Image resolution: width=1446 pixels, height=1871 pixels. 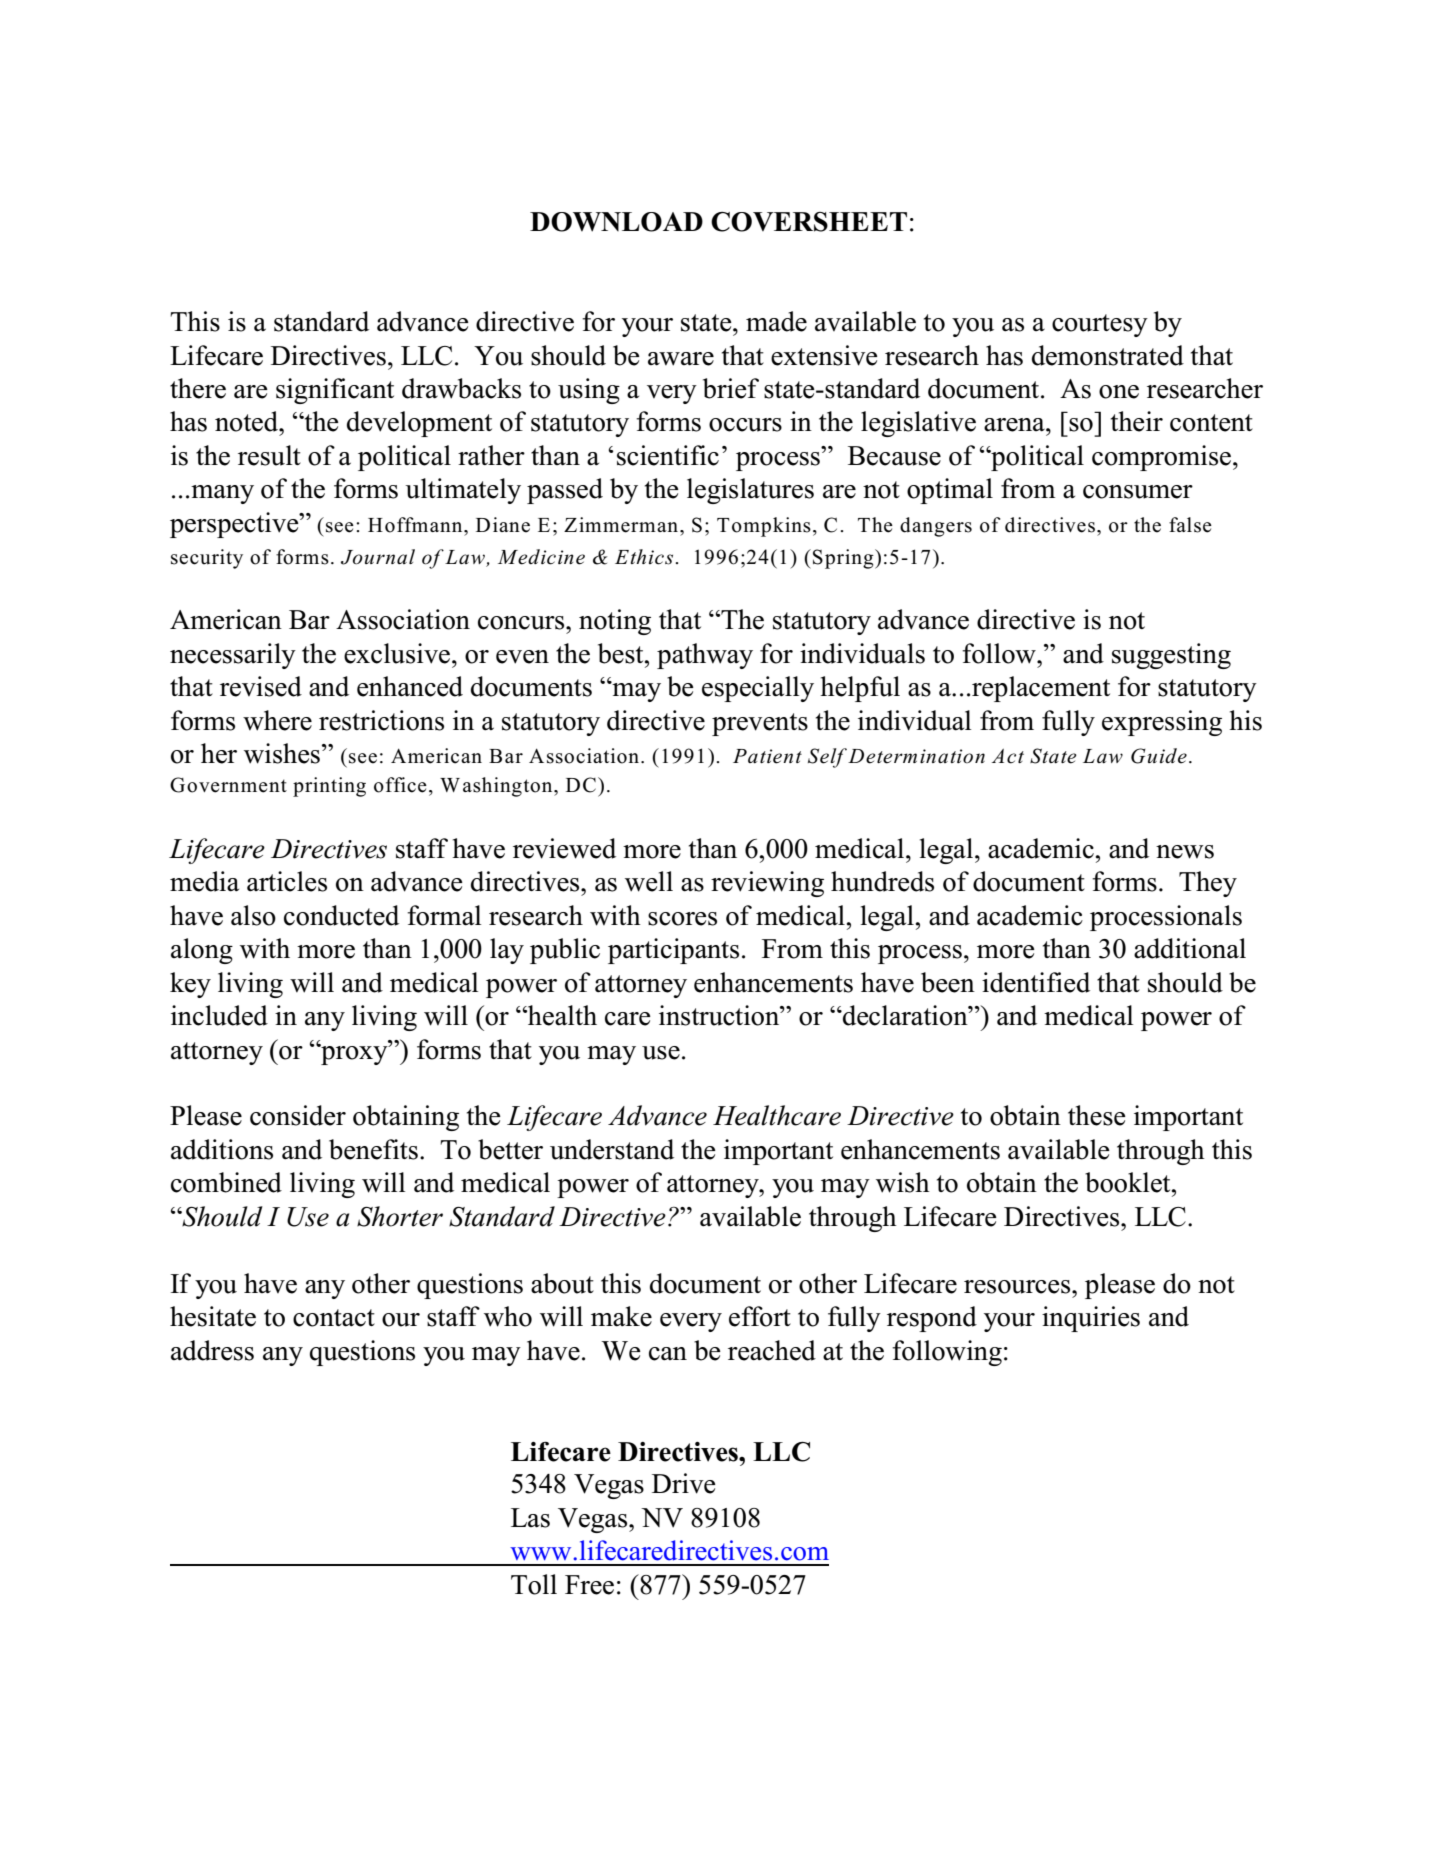 I want to click on courtesy, so click(x=1100, y=325).
